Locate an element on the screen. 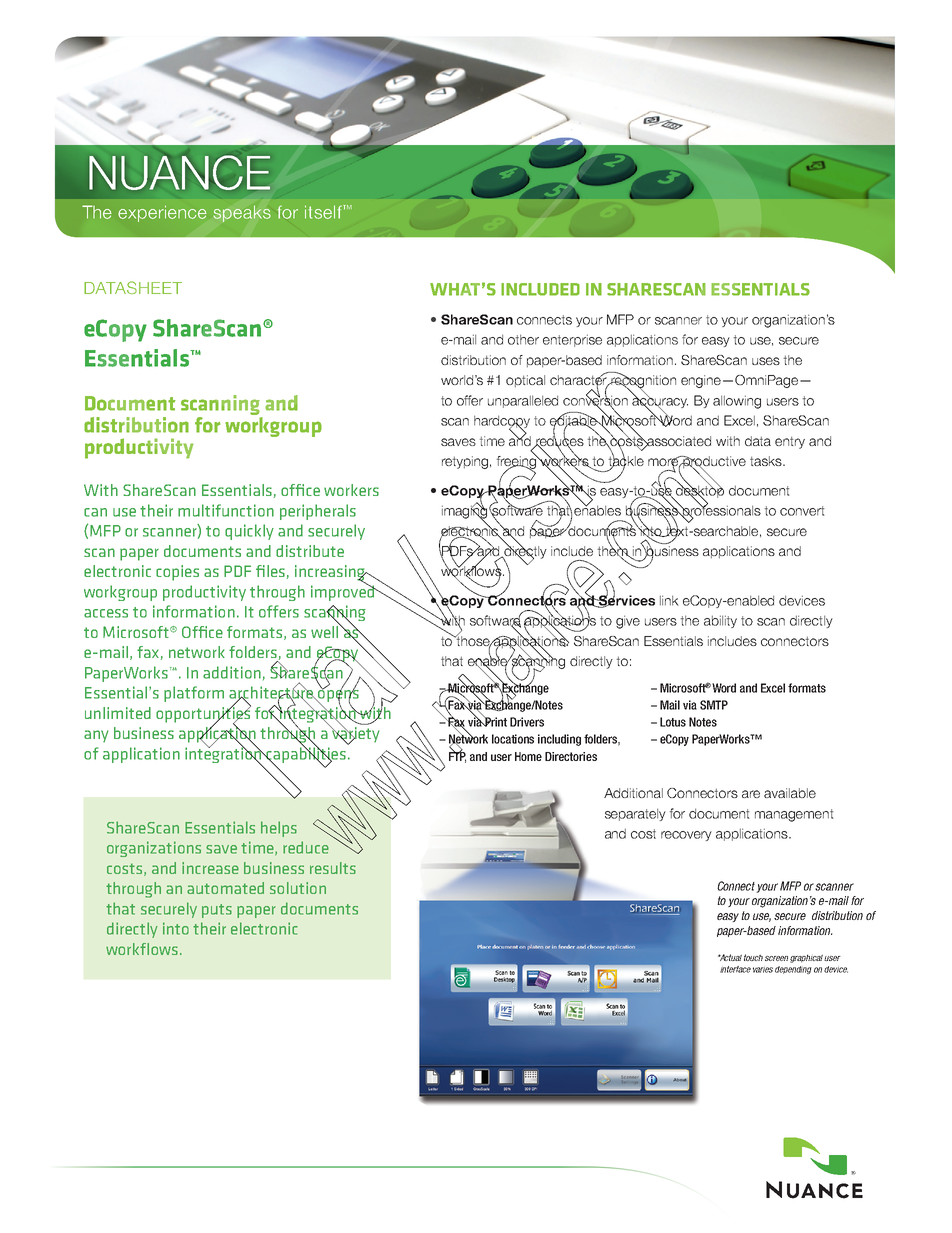  solution is located at coordinates (298, 888).
